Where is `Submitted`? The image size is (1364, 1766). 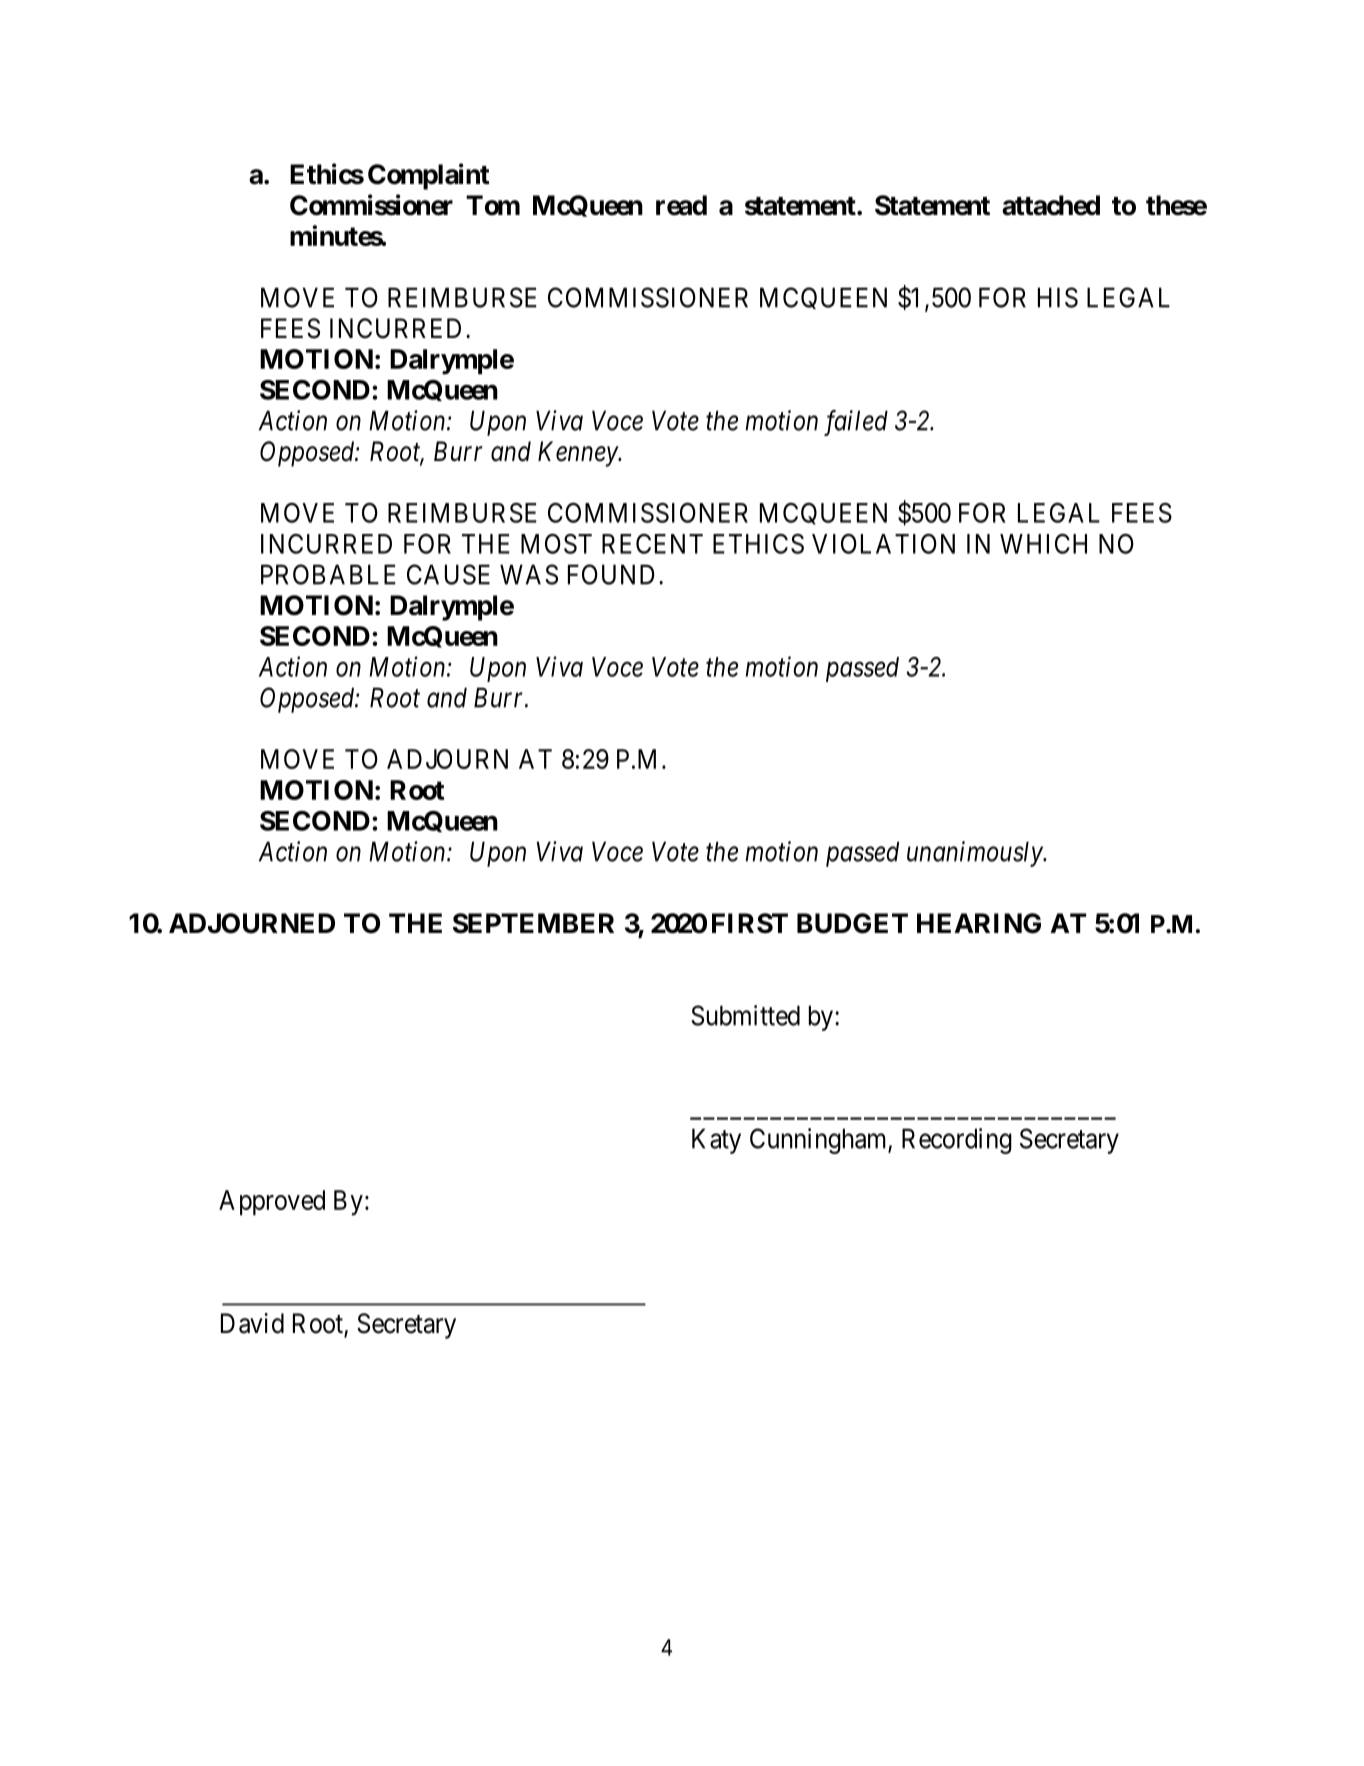
Submitted is located at coordinates (745, 1015).
